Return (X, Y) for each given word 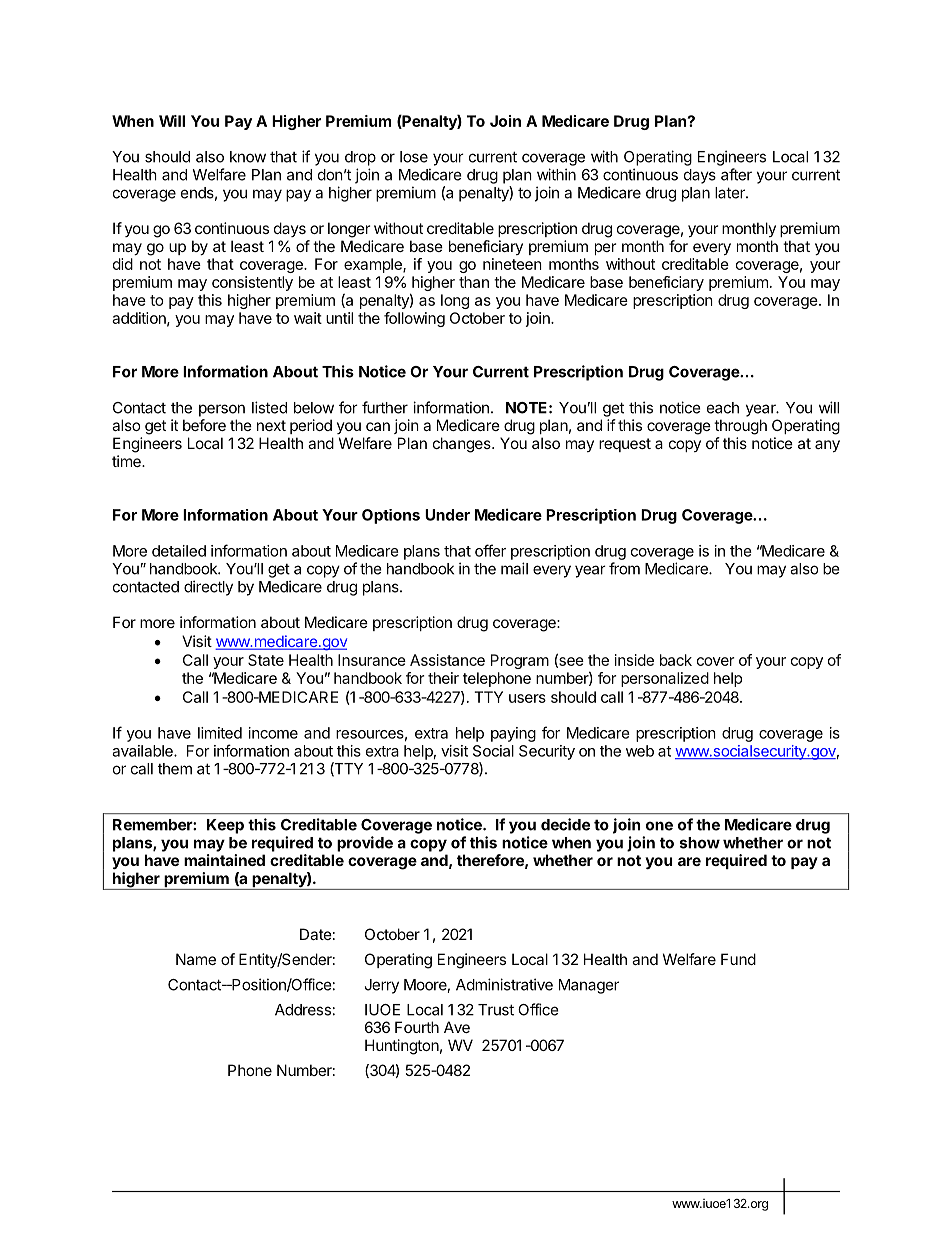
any (827, 446)
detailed (179, 551)
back (676, 660)
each (723, 408)
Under (447, 515)
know (248, 157)
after (736, 174)
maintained (224, 860)
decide (565, 824)
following (414, 319)
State (266, 660)
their (443, 678)
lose (414, 157)
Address (303, 1010)
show (700, 843)
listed (269, 407)
